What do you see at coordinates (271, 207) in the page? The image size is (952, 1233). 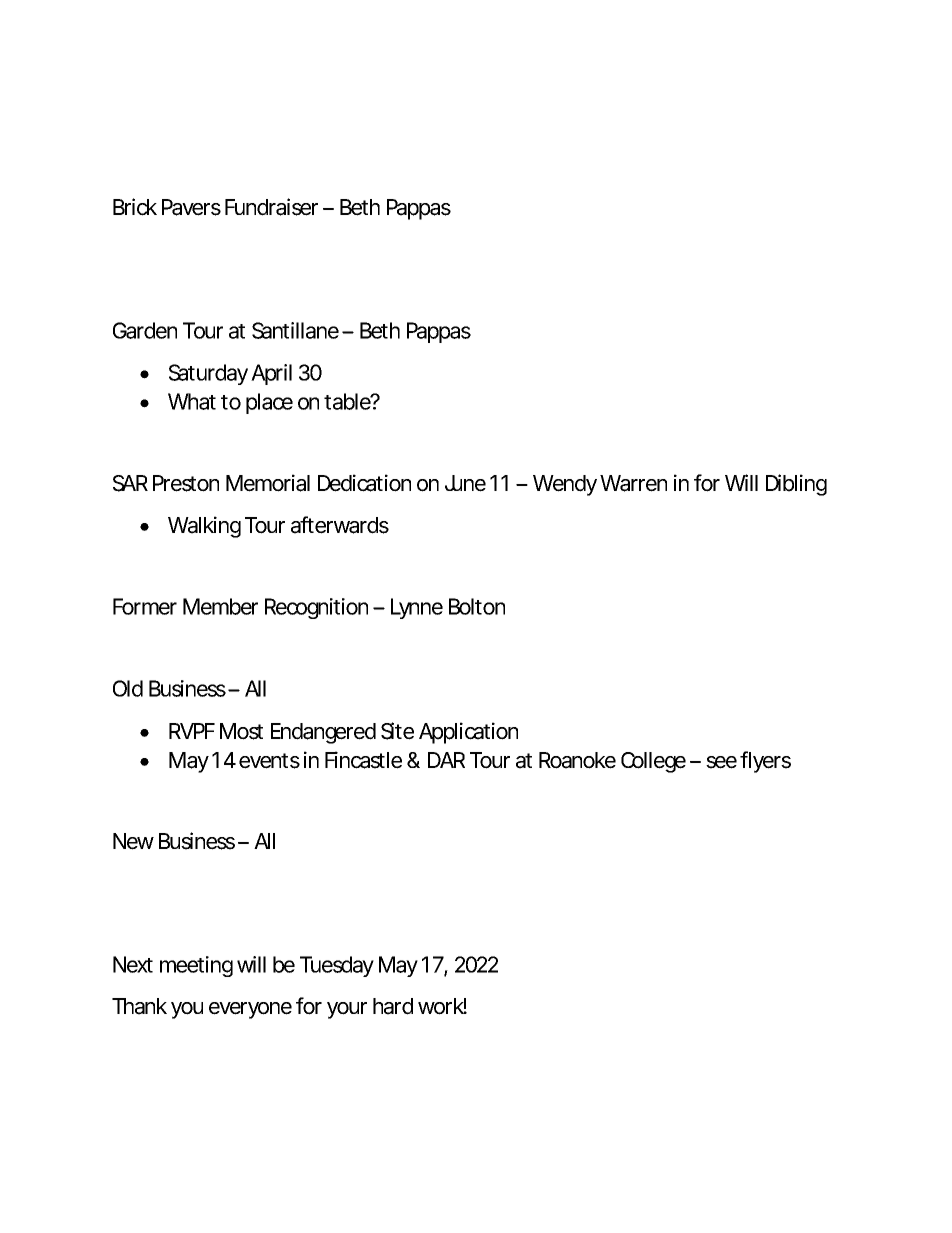 I see `Fundraiser` at bounding box center [271, 207].
